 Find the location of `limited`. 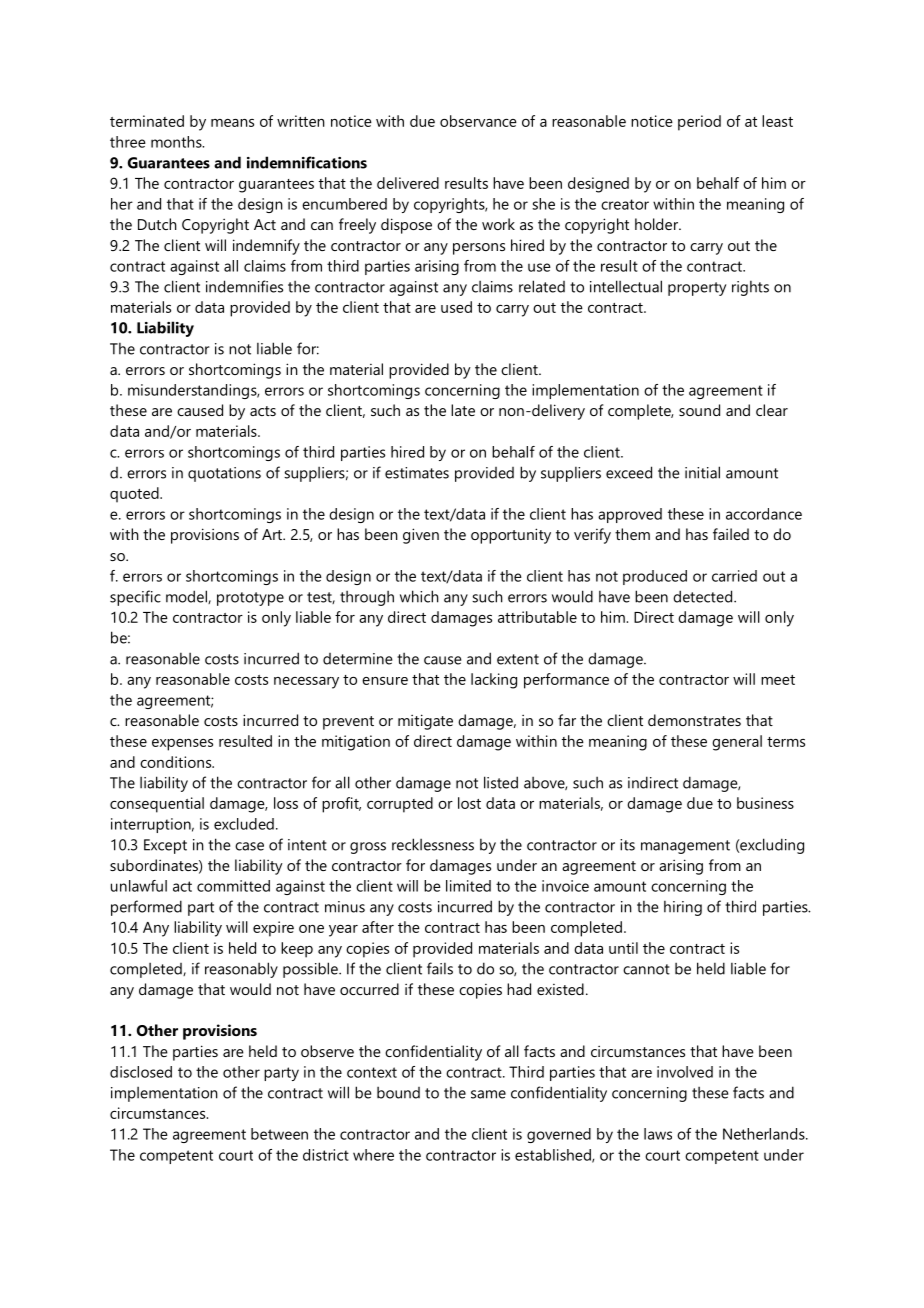

limited is located at coordinates (468, 886).
